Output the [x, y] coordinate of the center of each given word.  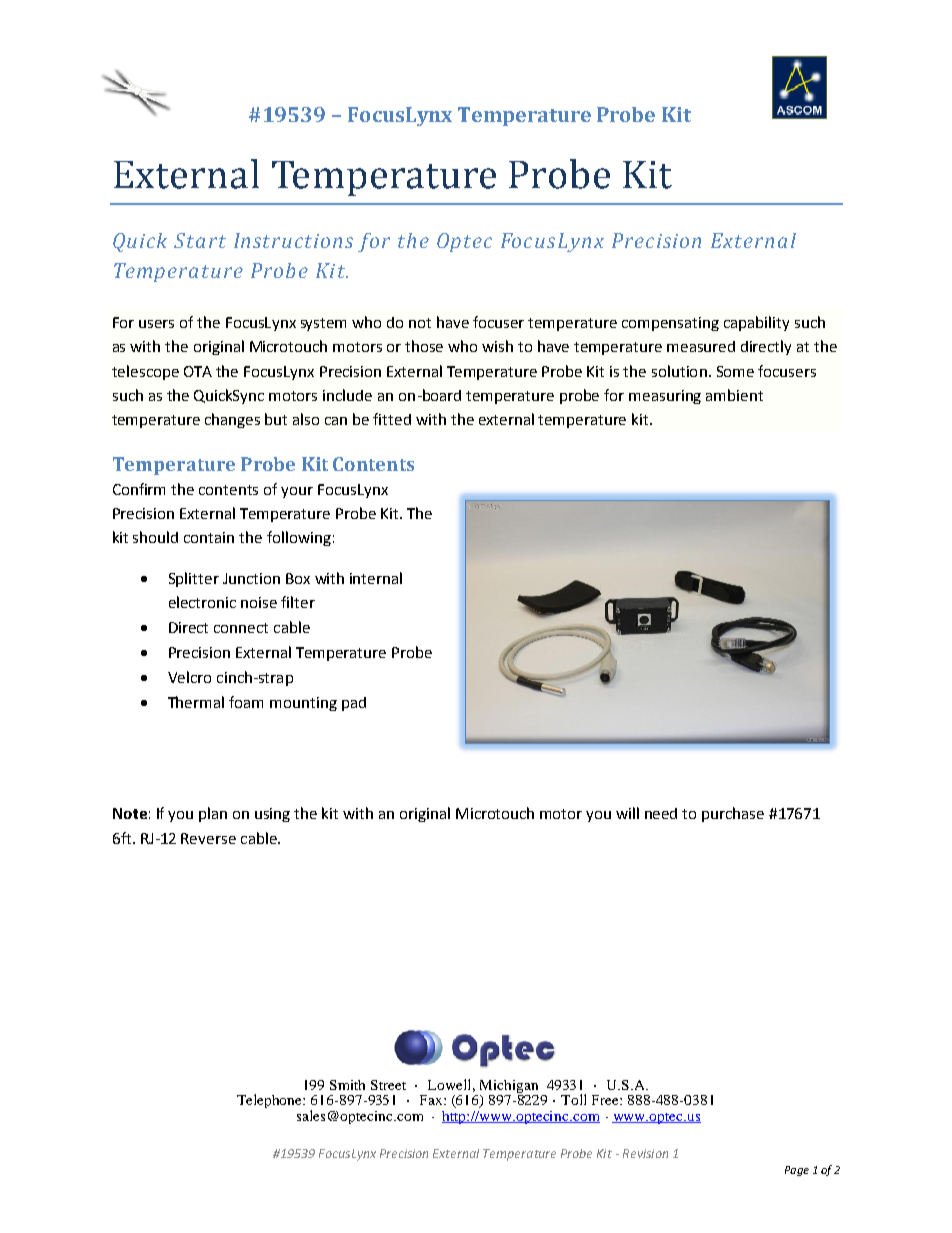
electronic [202, 602]
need [661, 813]
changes [232, 420]
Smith [347, 1085]
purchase [733, 814]
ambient [734, 395]
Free [606, 1100]
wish [497, 346]
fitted [392, 419]
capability [756, 323]
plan [213, 814]
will [627, 813]
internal [376, 578]
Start [200, 240]
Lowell [449, 1084]
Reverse [208, 838]
